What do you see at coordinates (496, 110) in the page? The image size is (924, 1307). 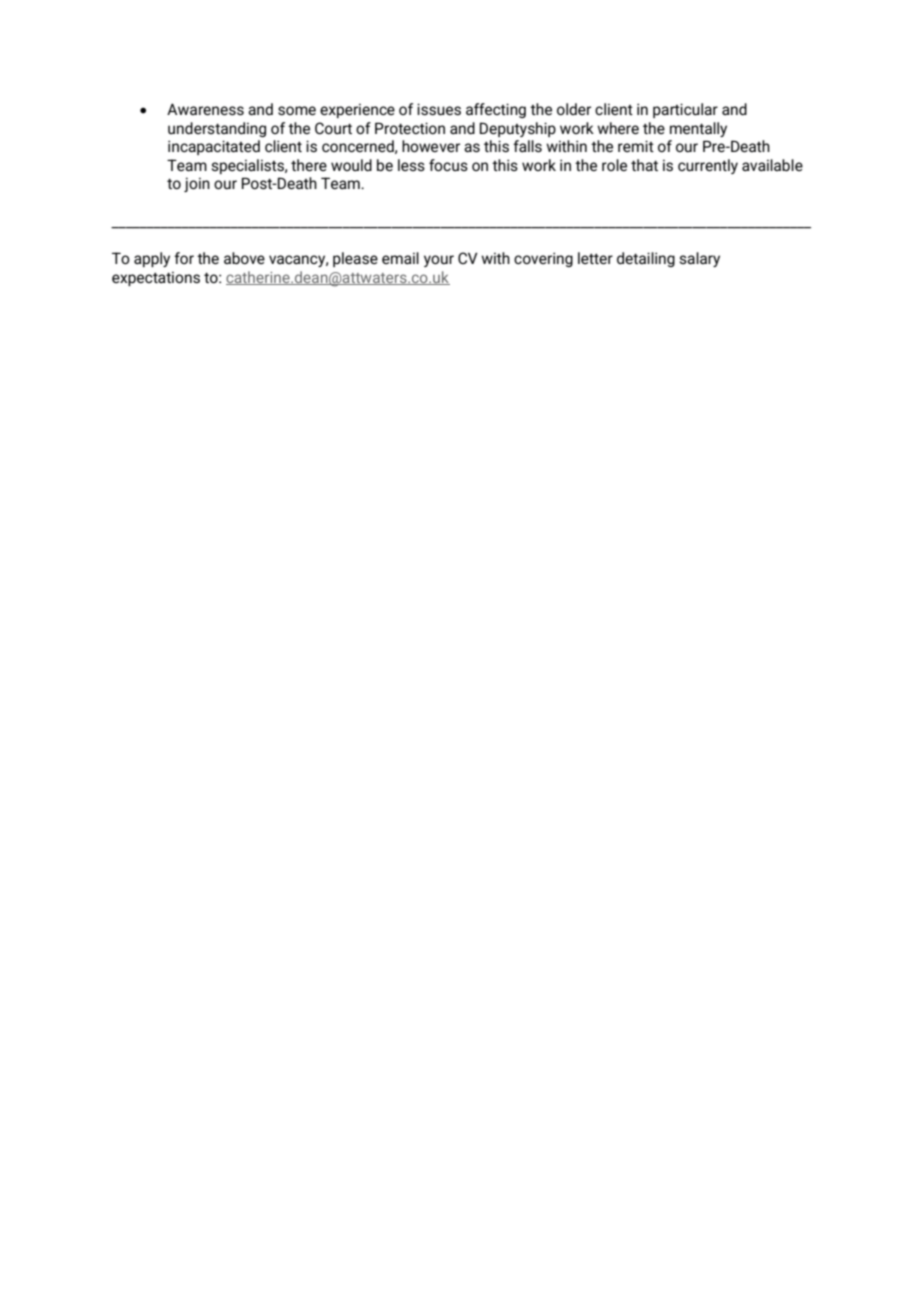 I see `affecting` at bounding box center [496, 110].
